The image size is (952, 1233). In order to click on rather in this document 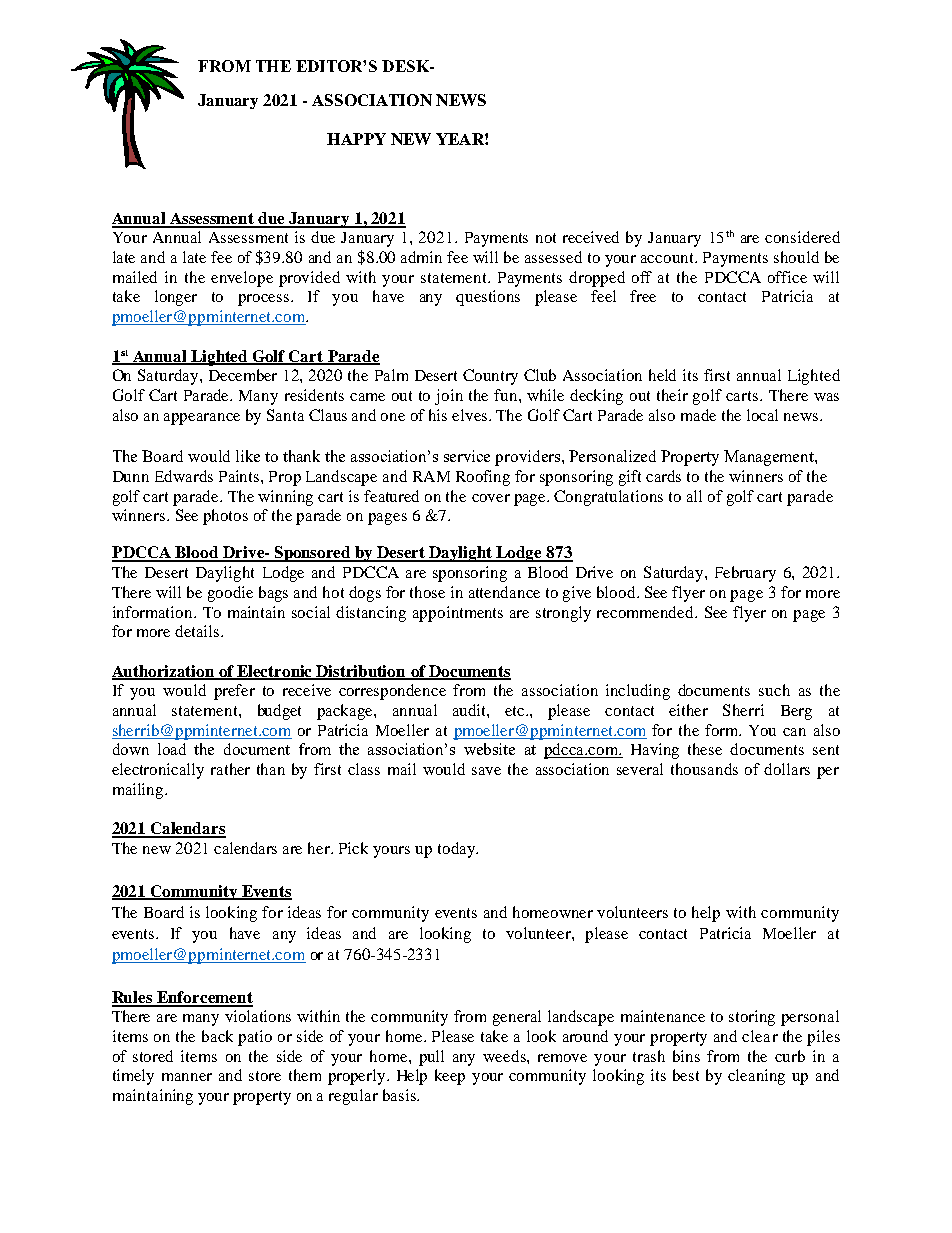, I will do `click(230, 769)`.
